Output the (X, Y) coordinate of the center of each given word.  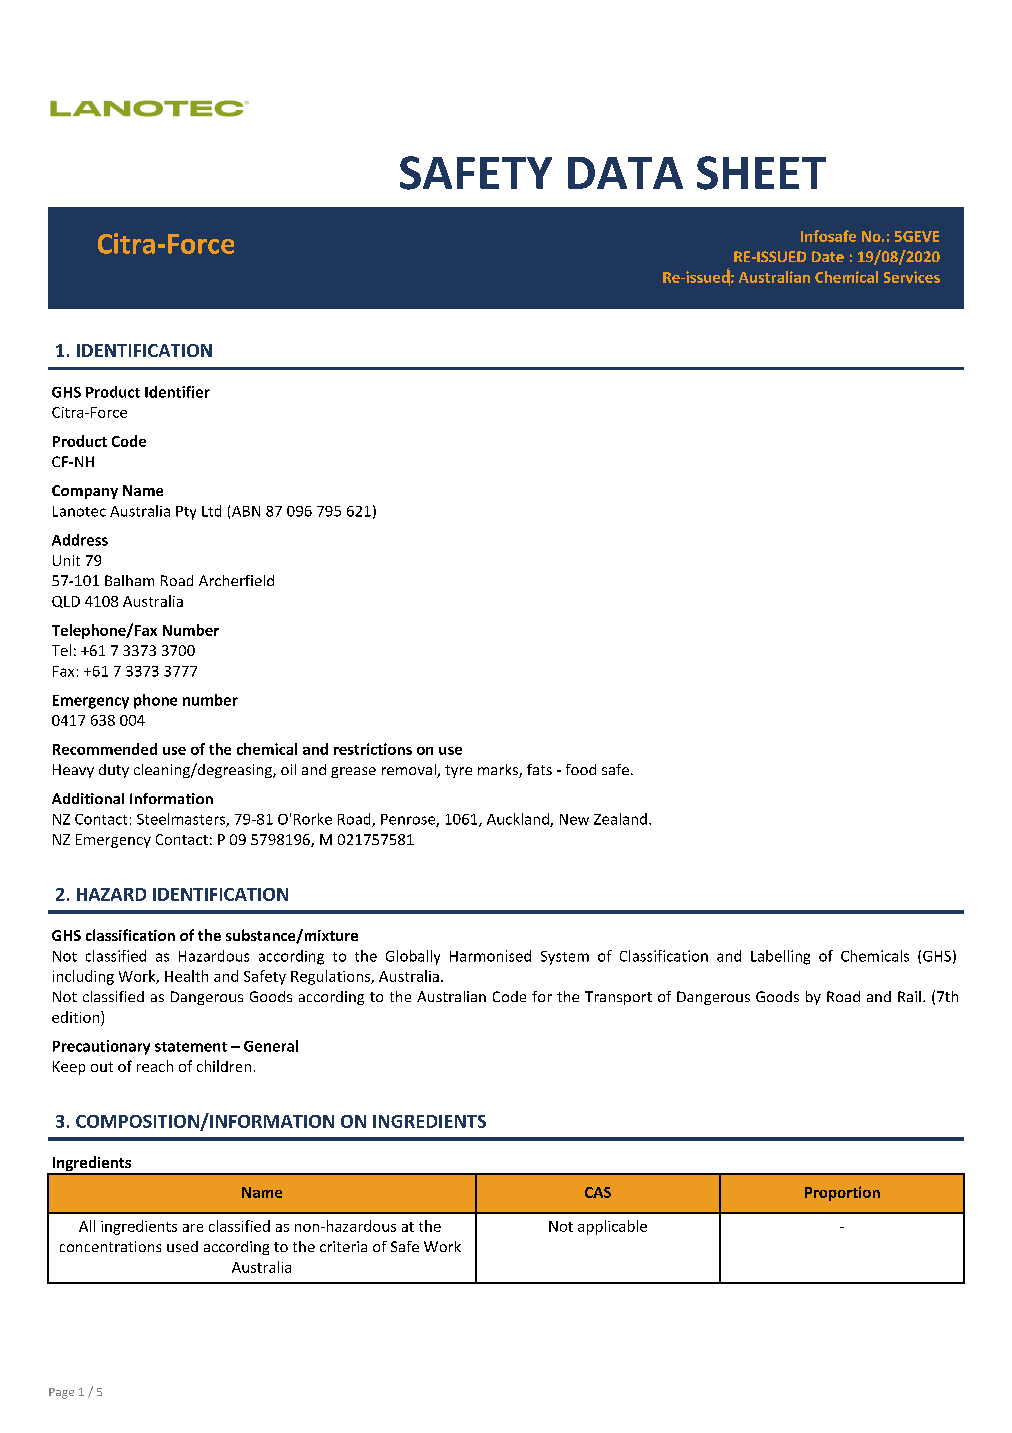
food (581, 769)
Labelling (780, 957)
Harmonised (490, 956)
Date (828, 256)
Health (186, 976)
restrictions (373, 749)
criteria (343, 1246)
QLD (66, 602)
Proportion (842, 1193)
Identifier (177, 392)
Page (61, 1393)
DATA (625, 173)
